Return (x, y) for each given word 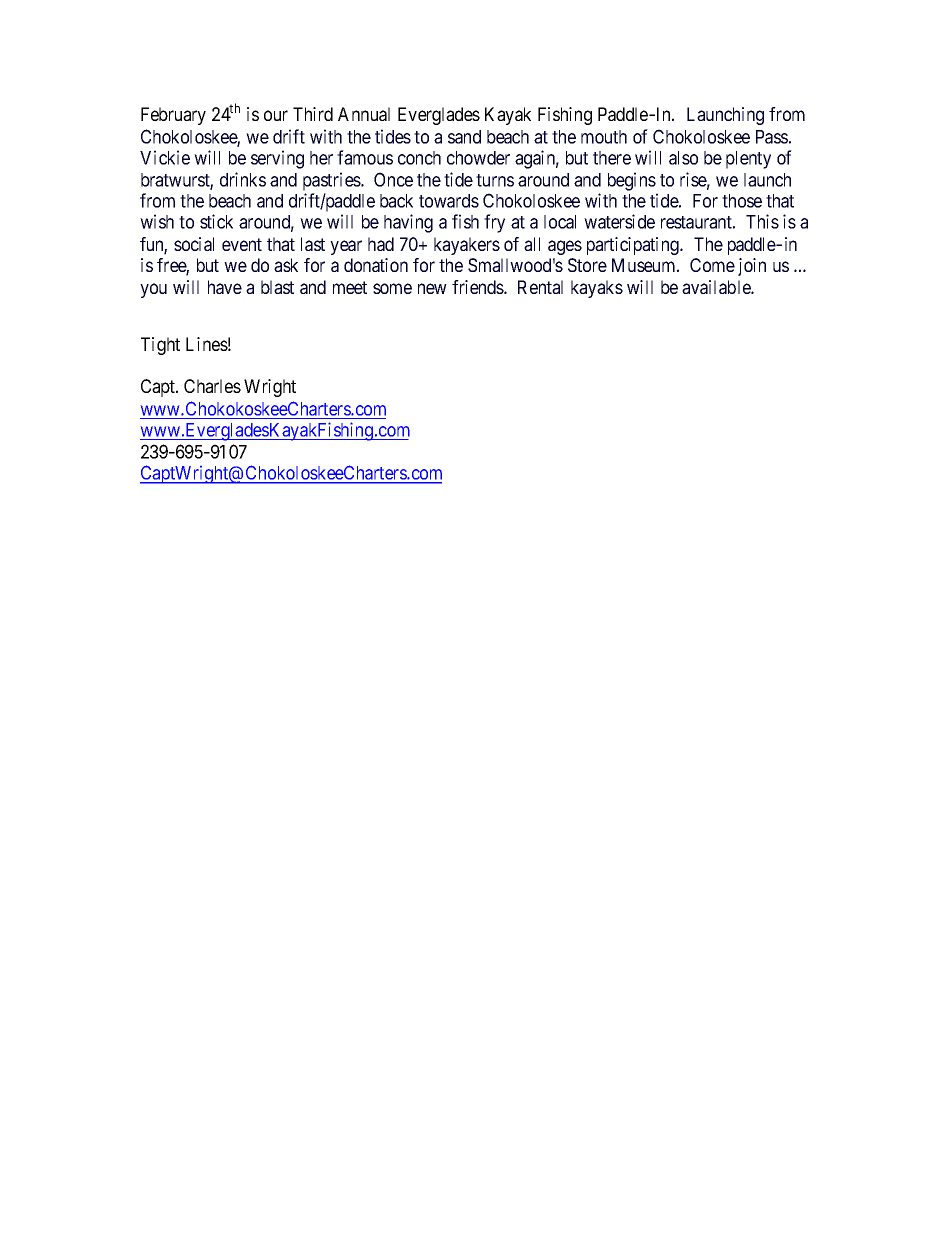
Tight (160, 346)
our (276, 115)
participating (634, 246)
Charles (212, 386)
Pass (772, 137)
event (242, 244)
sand (464, 137)
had (381, 244)
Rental (540, 287)
